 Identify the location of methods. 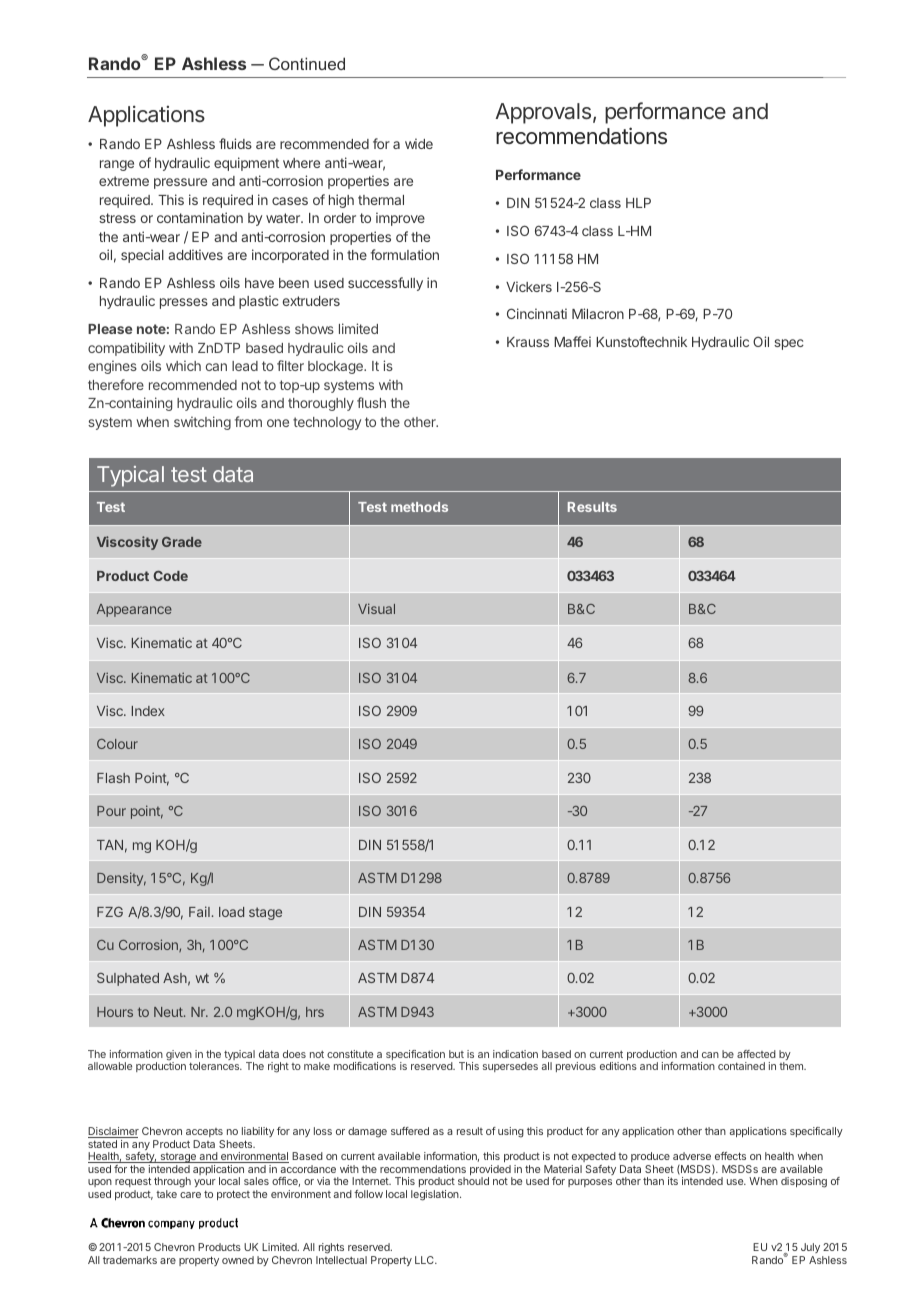
(419, 507).
